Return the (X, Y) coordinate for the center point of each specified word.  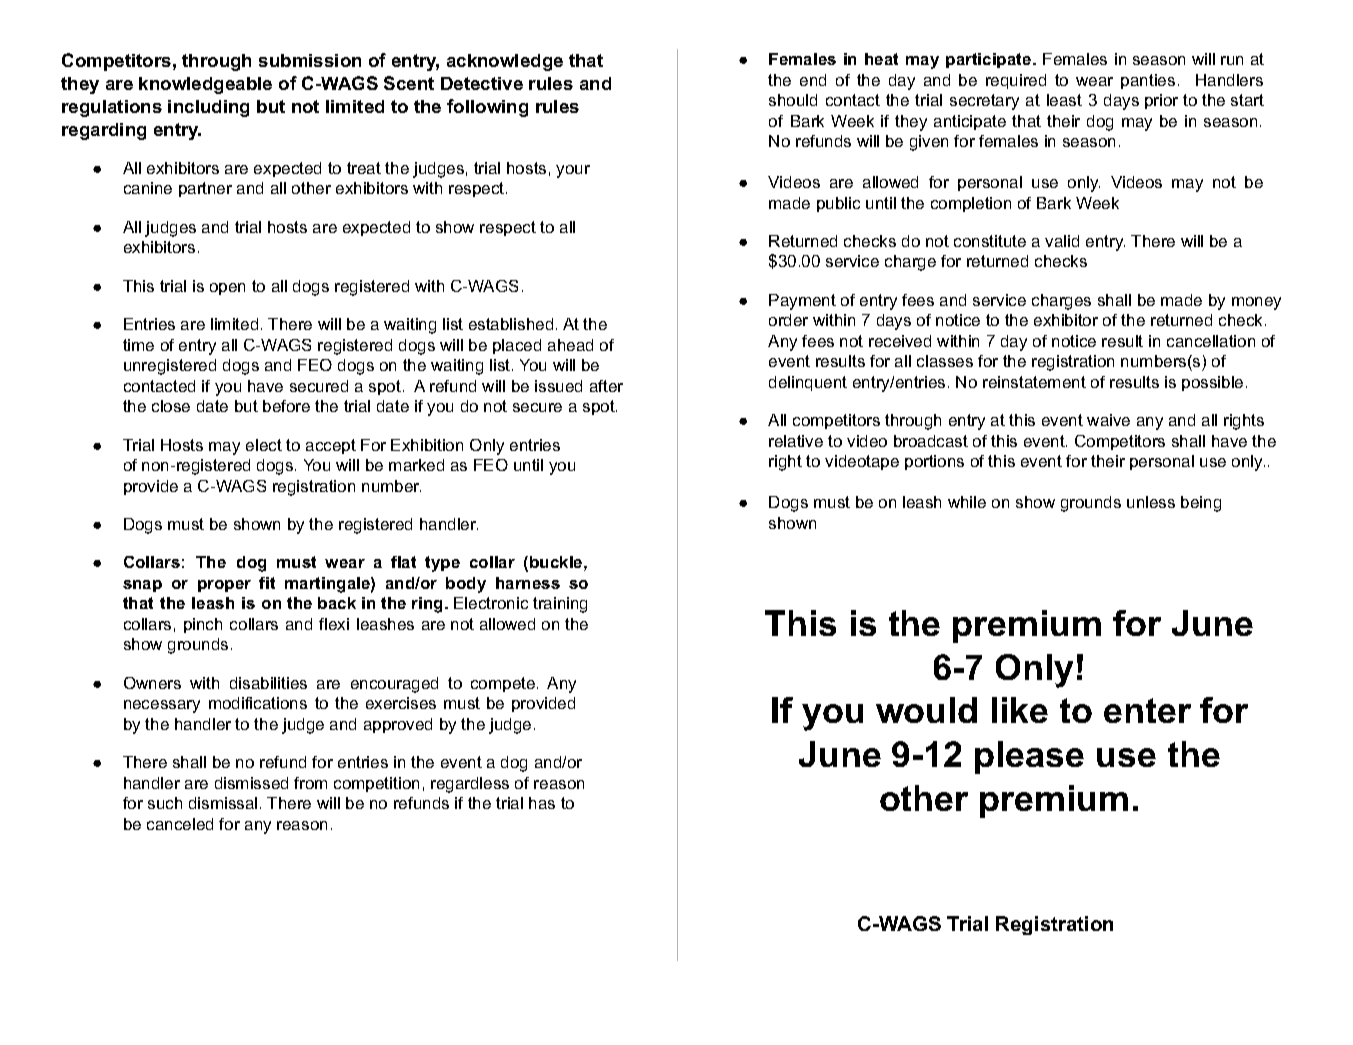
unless (1151, 502)
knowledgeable (205, 85)
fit (267, 583)
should (793, 100)
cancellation (1211, 341)
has (542, 803)
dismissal (223, 803)
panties (1148, 81)
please (1029, 757)
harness (528, 583)
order (788, 320)
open (227, 289)
